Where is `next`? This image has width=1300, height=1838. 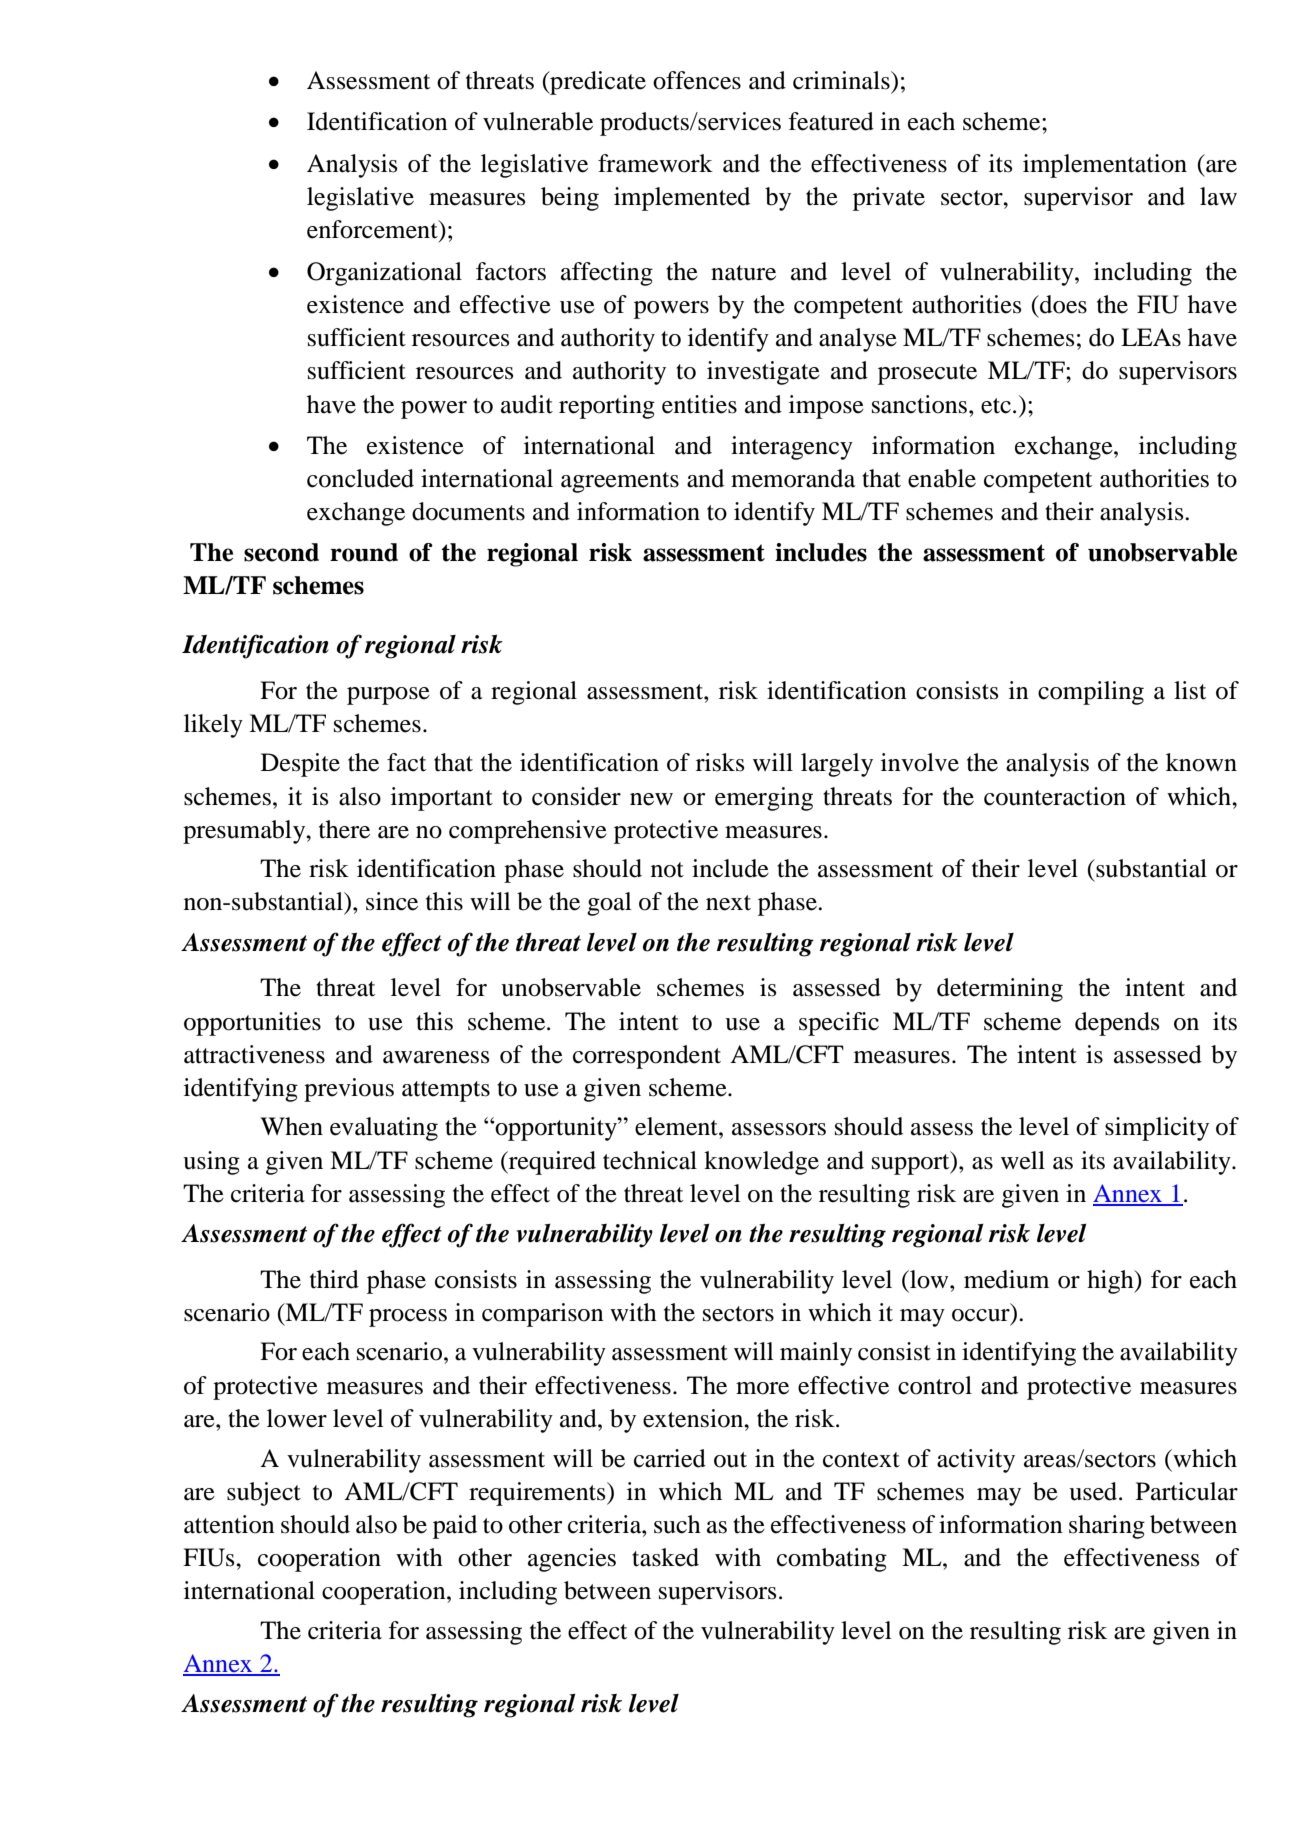
next is located at coordinates (728, 903).
